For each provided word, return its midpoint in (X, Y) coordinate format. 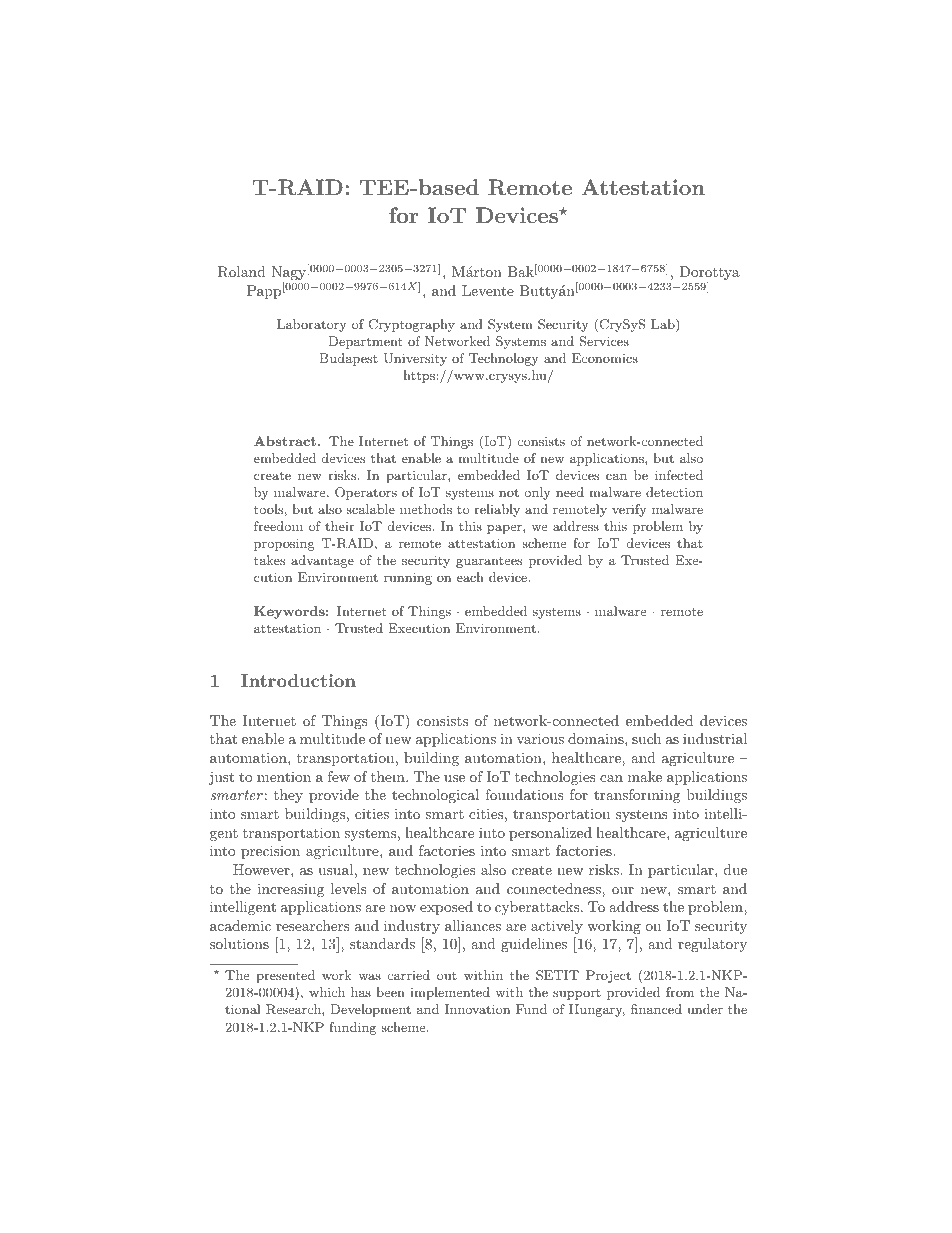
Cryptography (412, 325)
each (470, 577)
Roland (242, 272)
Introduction (298, 680)
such (646, 738)
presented (285, 976)
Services (604, 341)
